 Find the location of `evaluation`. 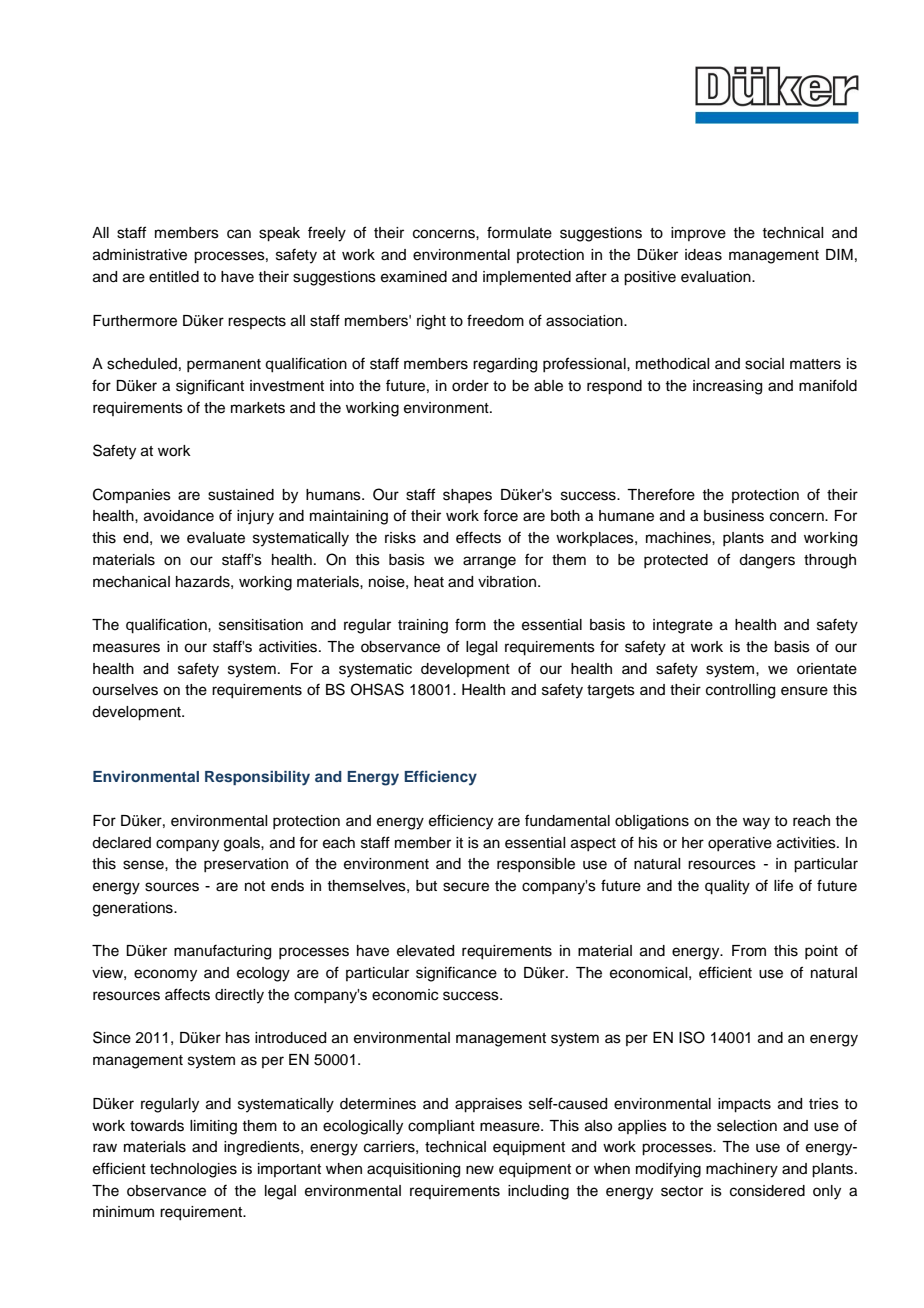

evaluation is located at coordinates (717, 277).
